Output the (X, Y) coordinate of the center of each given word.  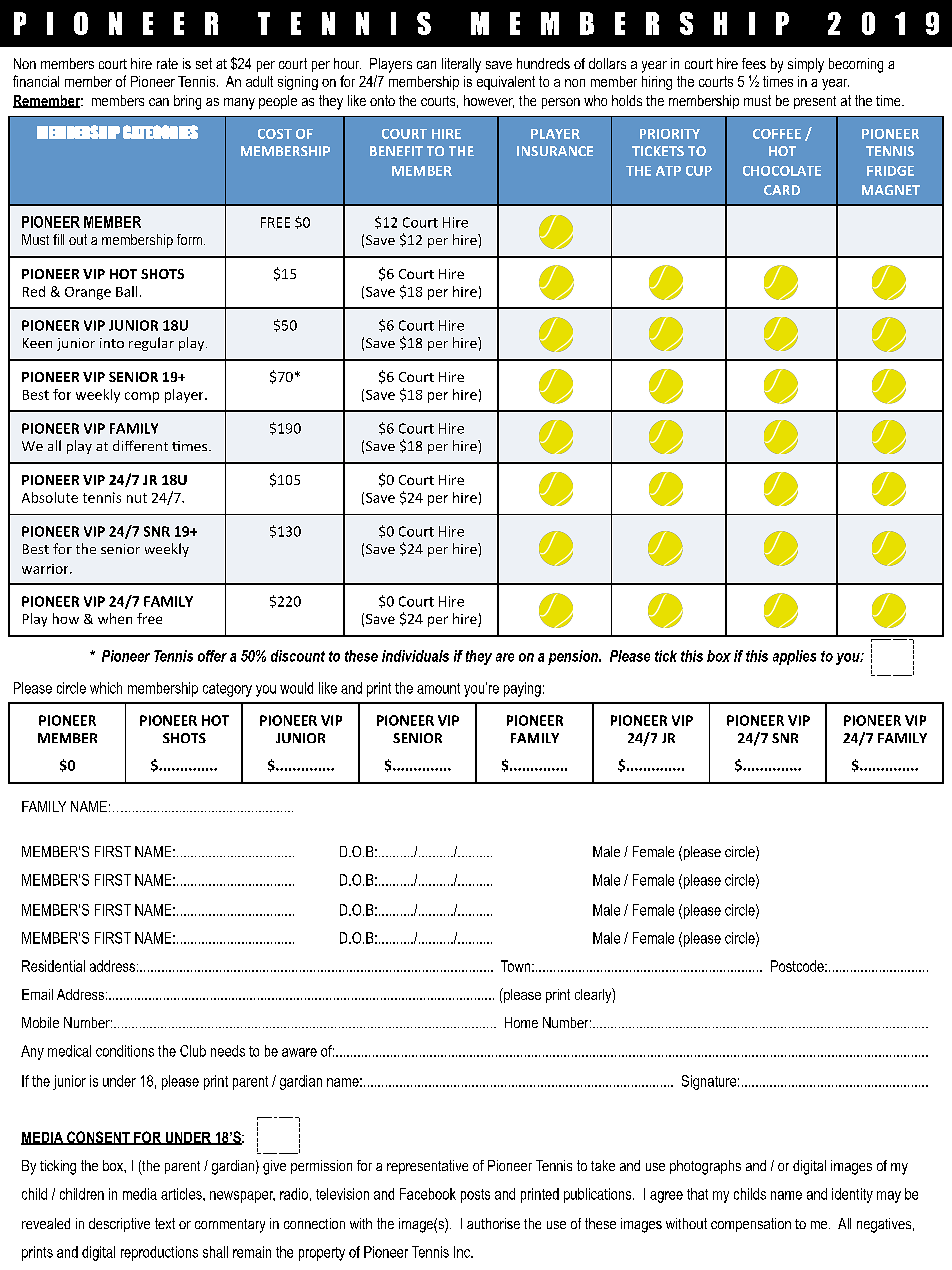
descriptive (119, 1225)
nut (137, 498)
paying (522, 689)
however (489, 101)
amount (438, 688)
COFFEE (777, 134)
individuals (415, 656)
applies (794, 657)
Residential (53, 966)
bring (187, 102)
